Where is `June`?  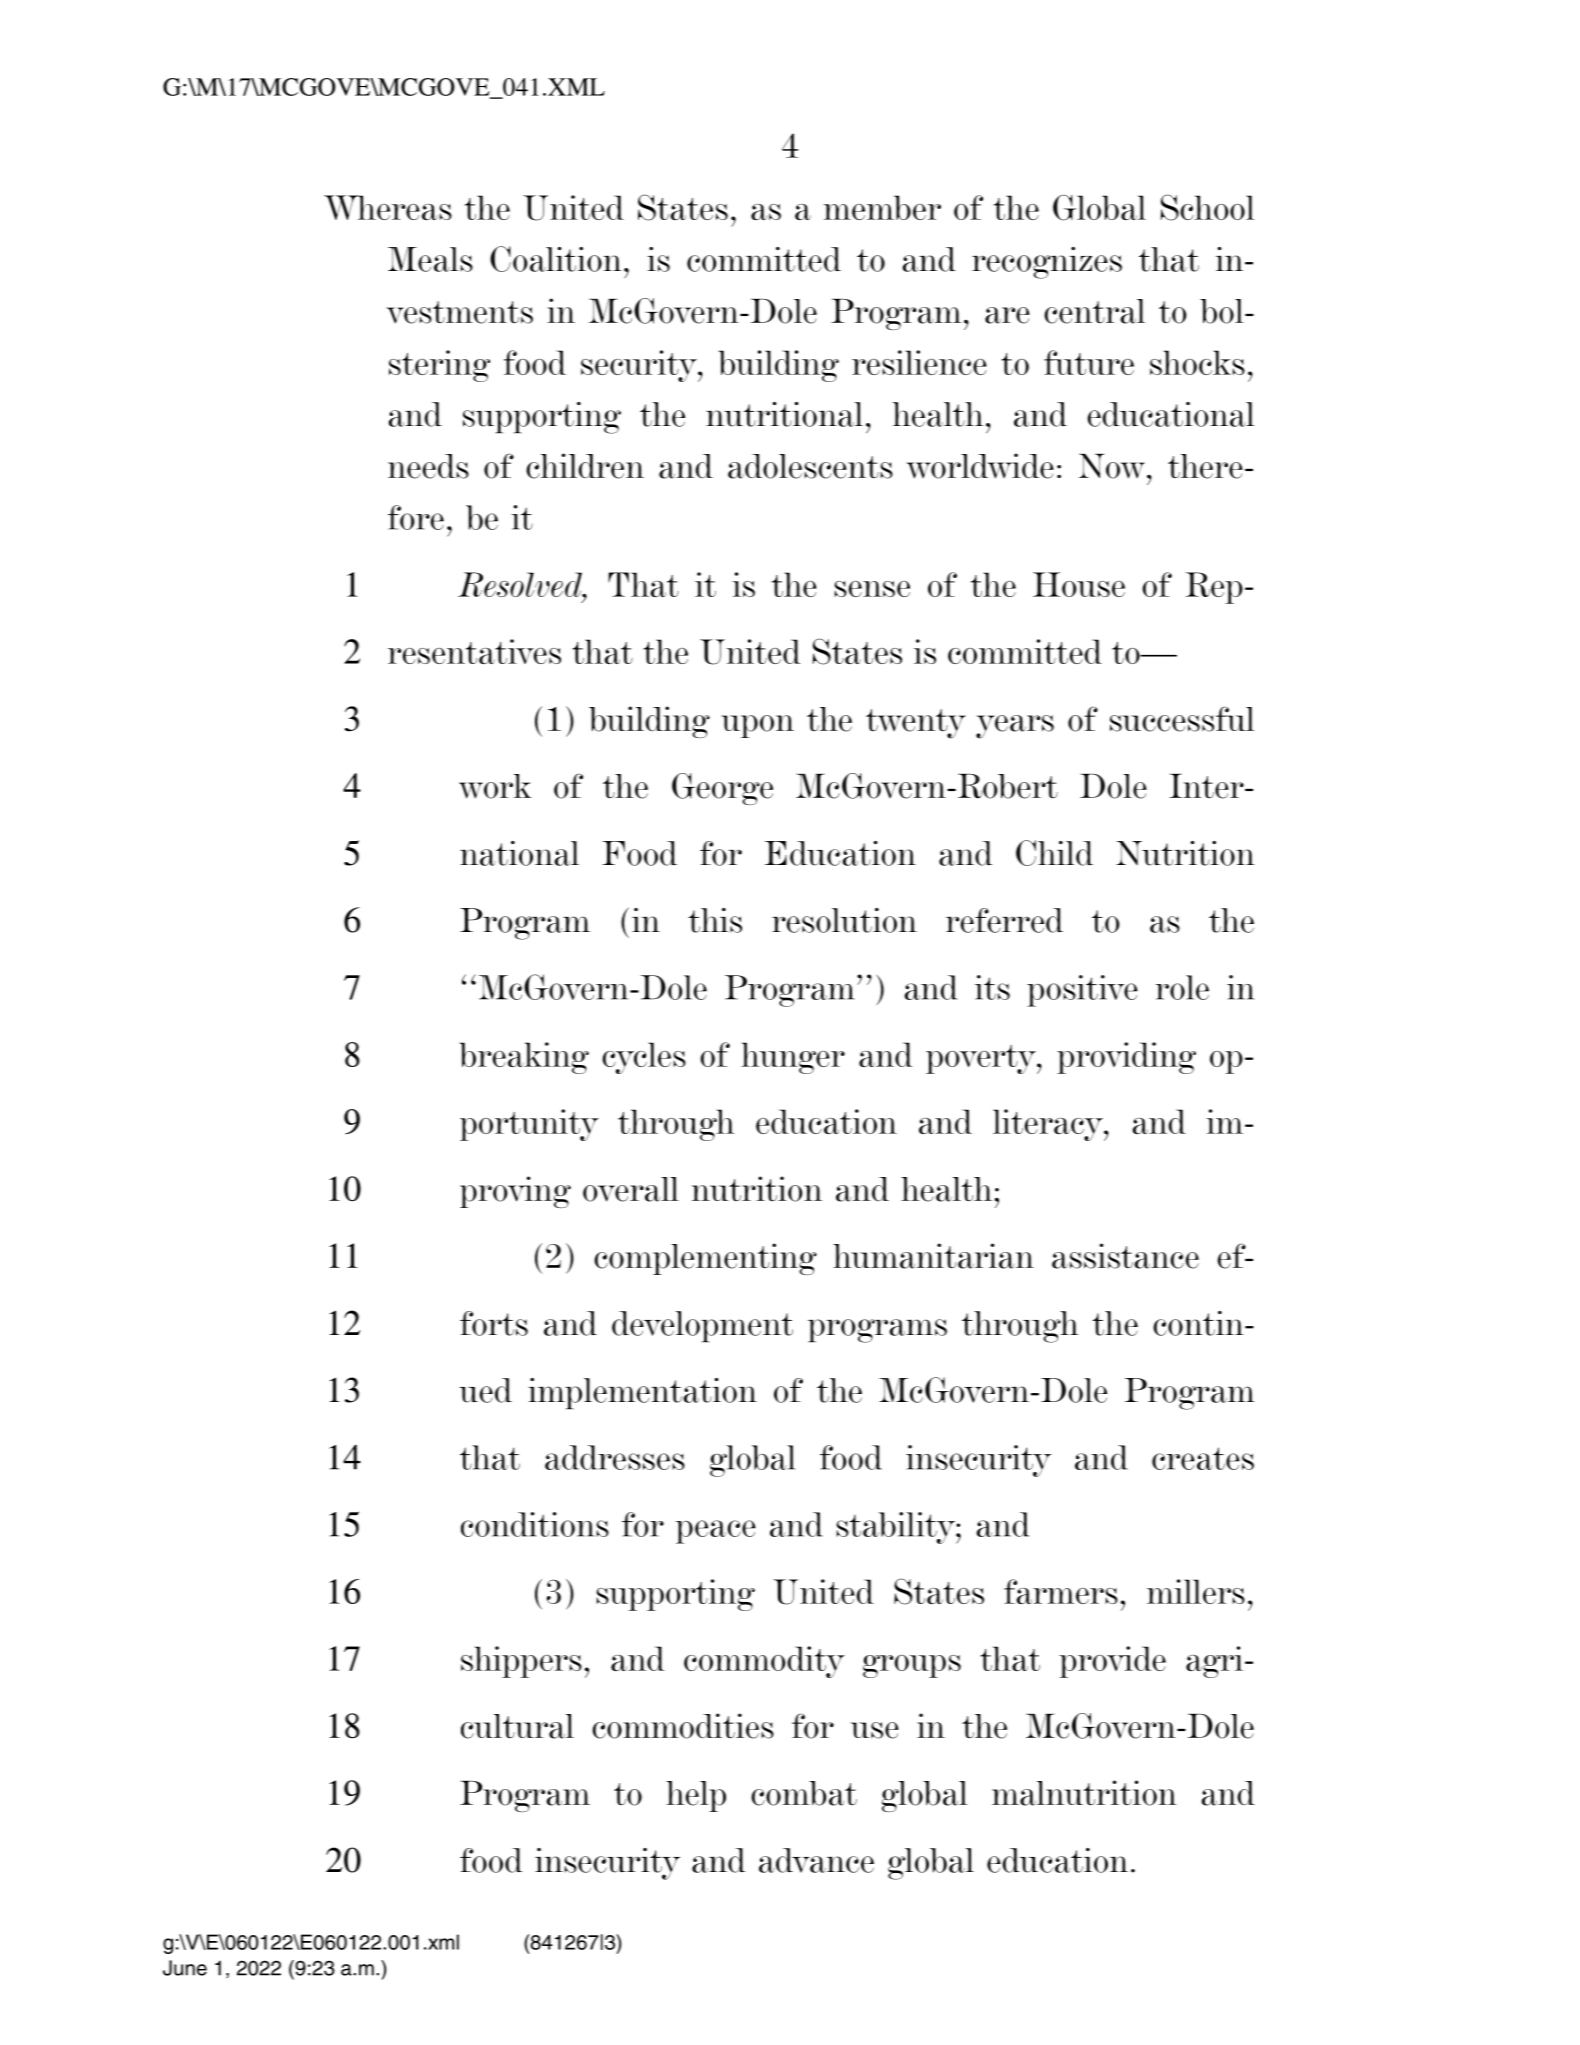
June is located at coordinates (185, 1968).
